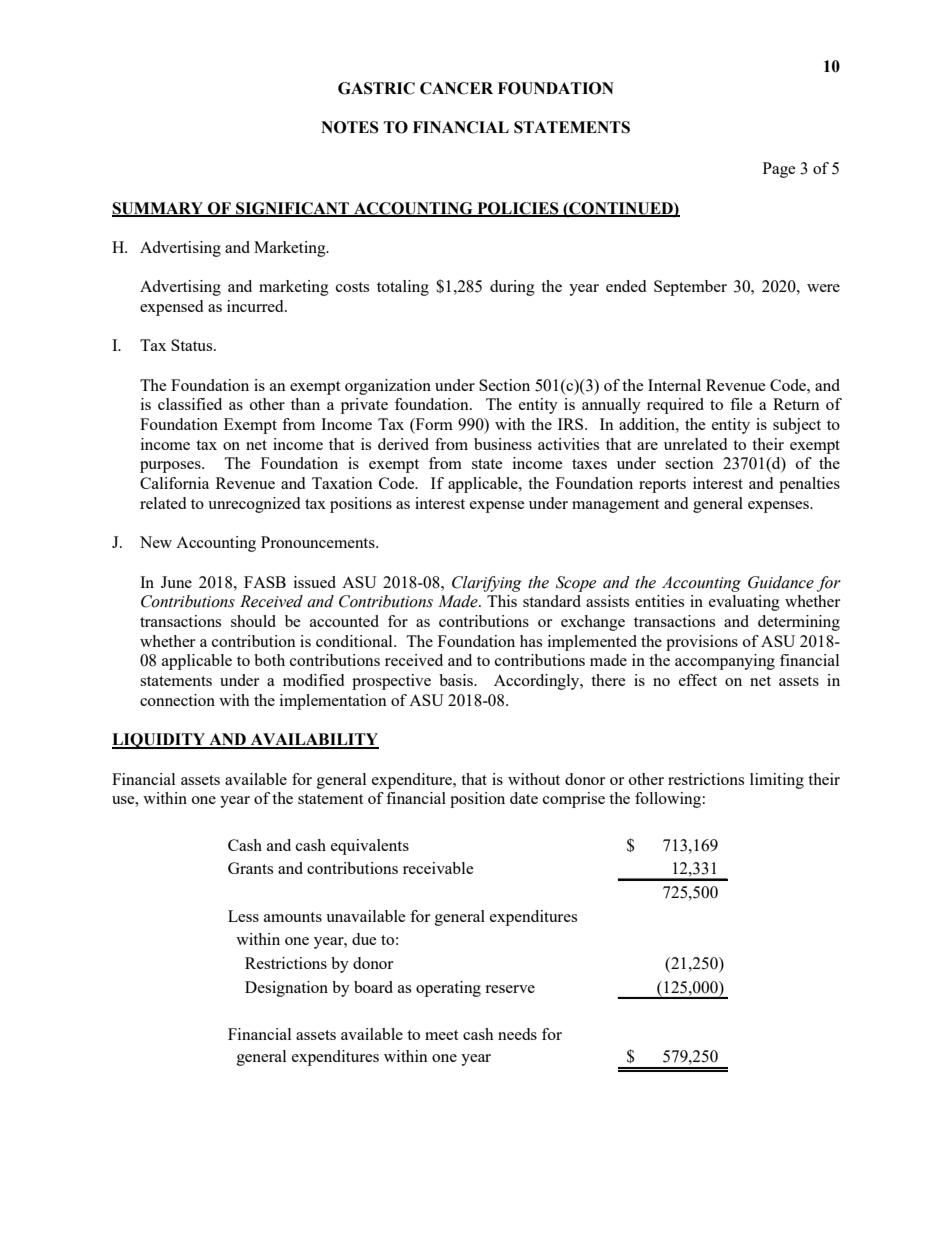 The width and height of the screenshot is (952, 1233). What do you see at coordinates (487, 584) in the screenshot?
I see `Clarifying` at bounding box center [487, 584].
